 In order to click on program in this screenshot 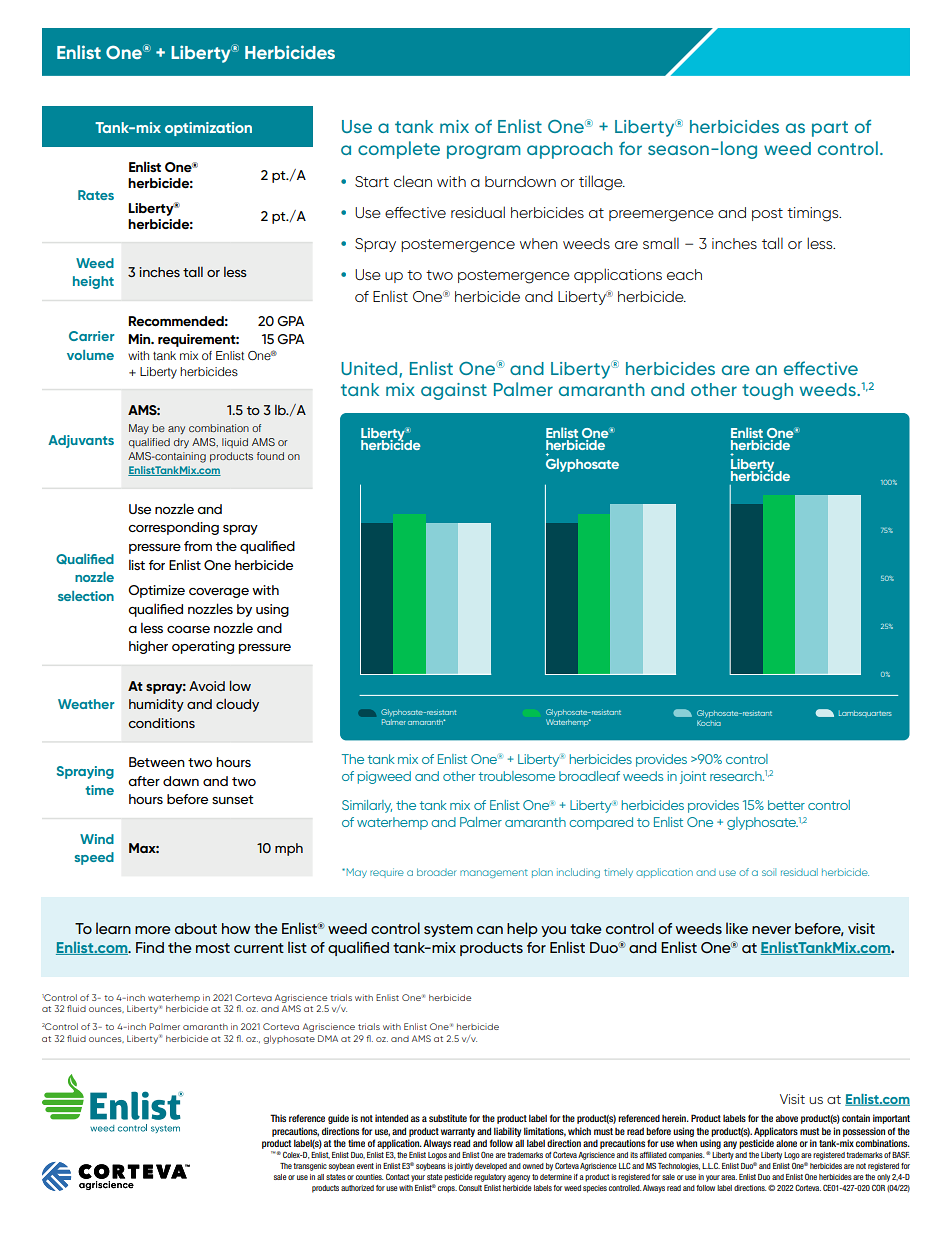, I will do `click(484, 152)`.
